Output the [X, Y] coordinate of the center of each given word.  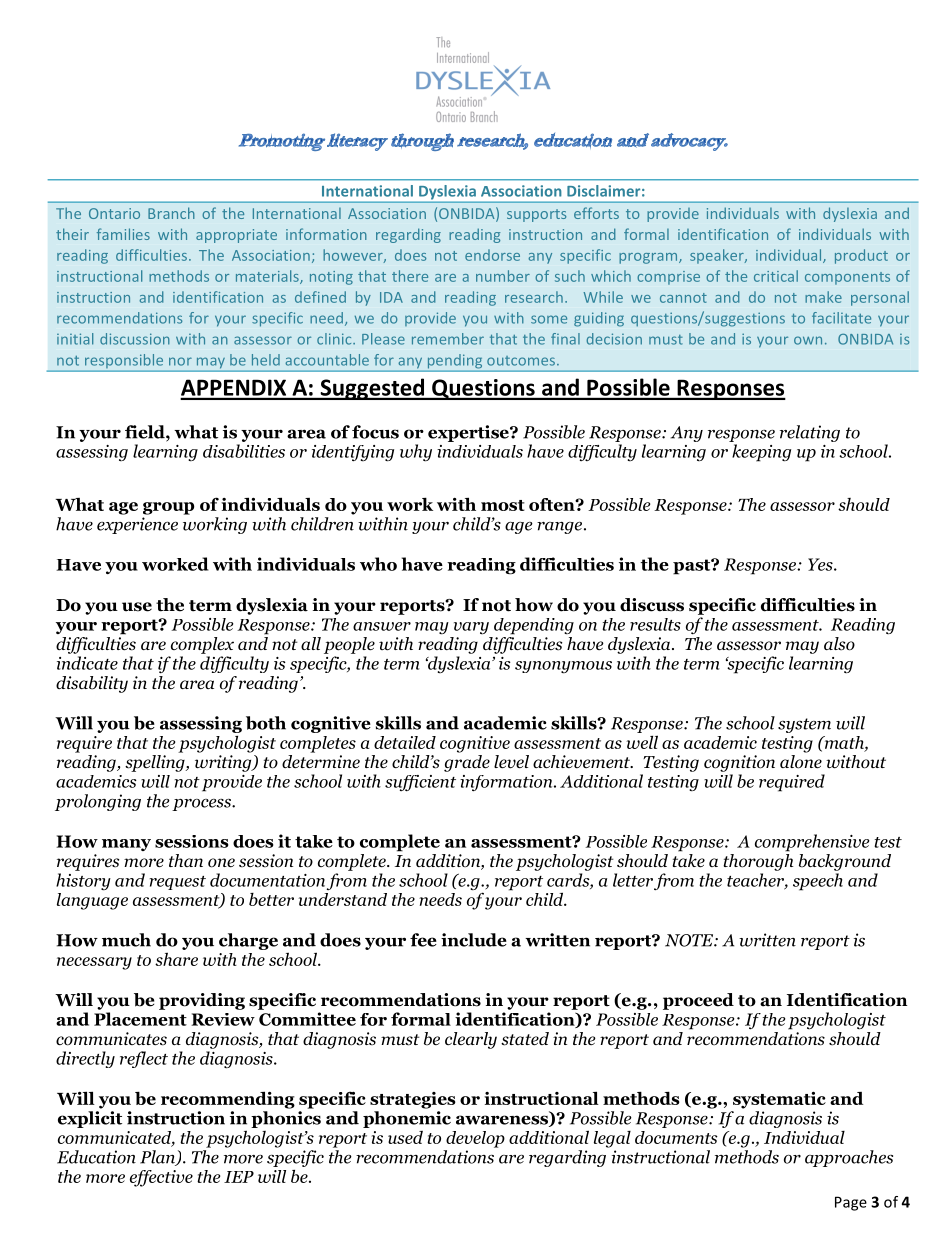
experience [137, 525]
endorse [492, 255]
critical [776, 276]
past [693, 567]
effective [161, 1178]
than [186, 860]
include [474, 940]
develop [475, 1139]
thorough [758, 862]
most [503, 505]
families [123, 234]
